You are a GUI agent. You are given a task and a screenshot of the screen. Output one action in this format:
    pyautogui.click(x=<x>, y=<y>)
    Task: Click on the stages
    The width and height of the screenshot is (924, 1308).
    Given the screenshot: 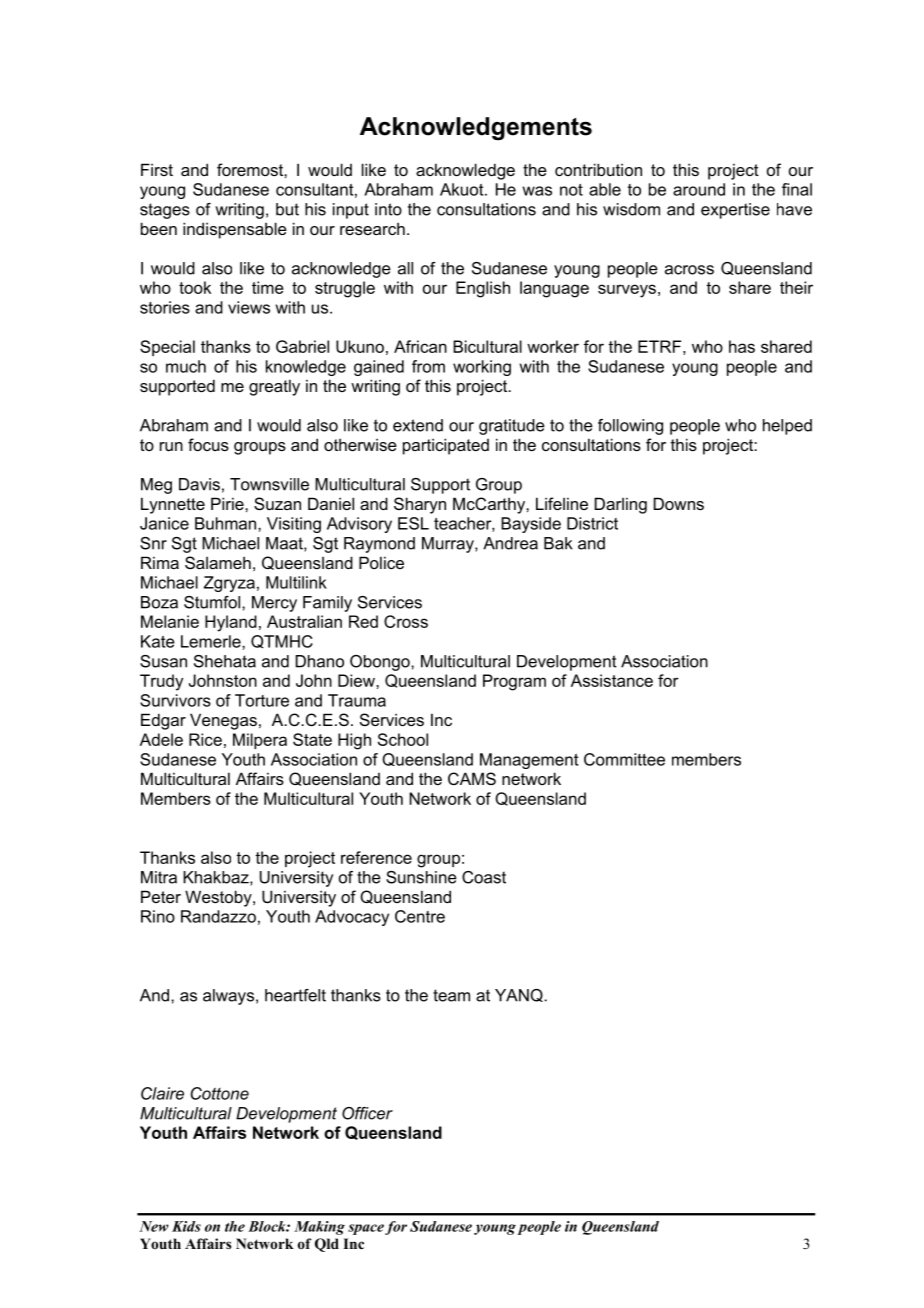 What is the action you would take?
    pyautogui.click(x=165, y=211)
